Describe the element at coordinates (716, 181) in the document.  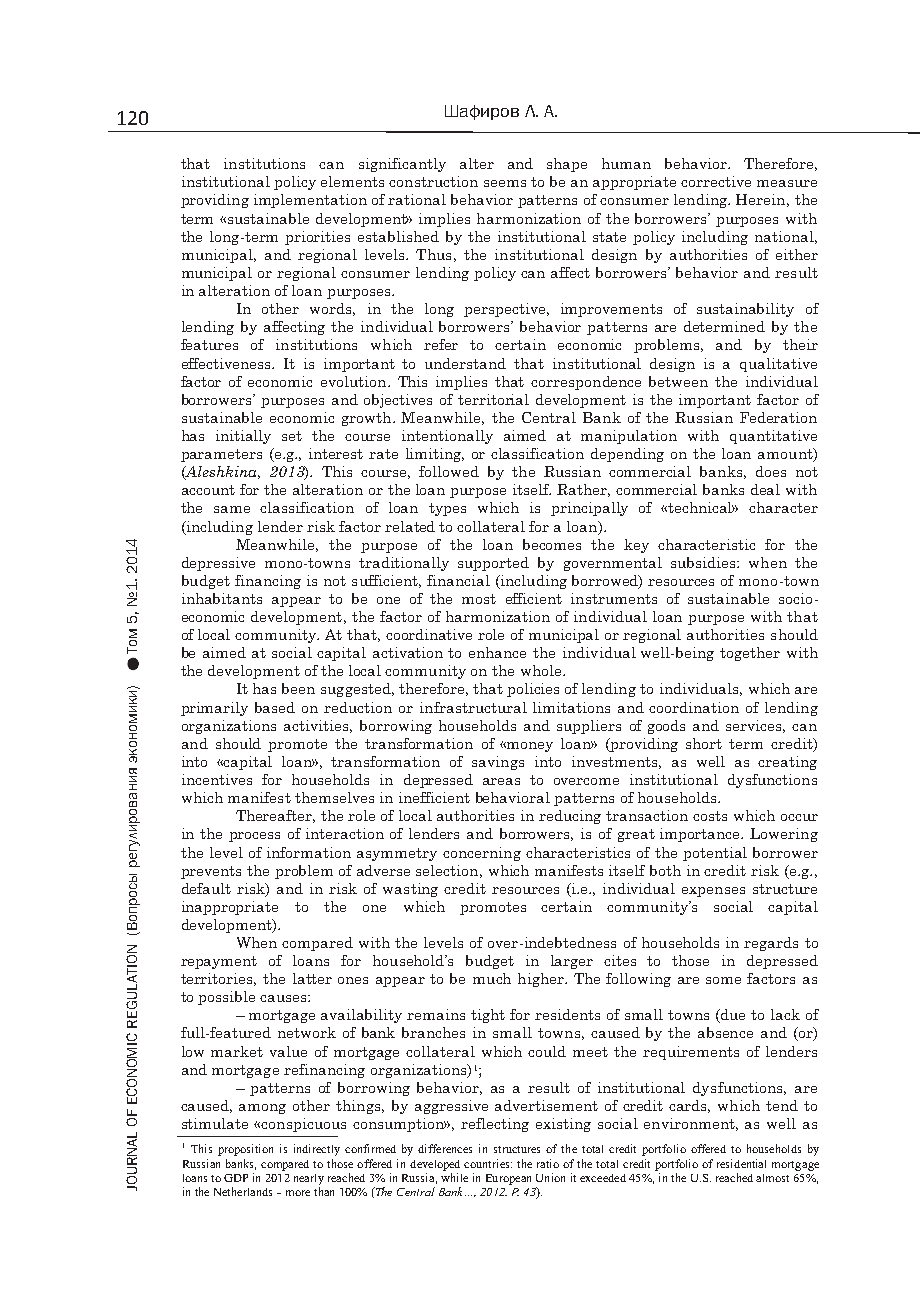
I see `corrective` at that location.
